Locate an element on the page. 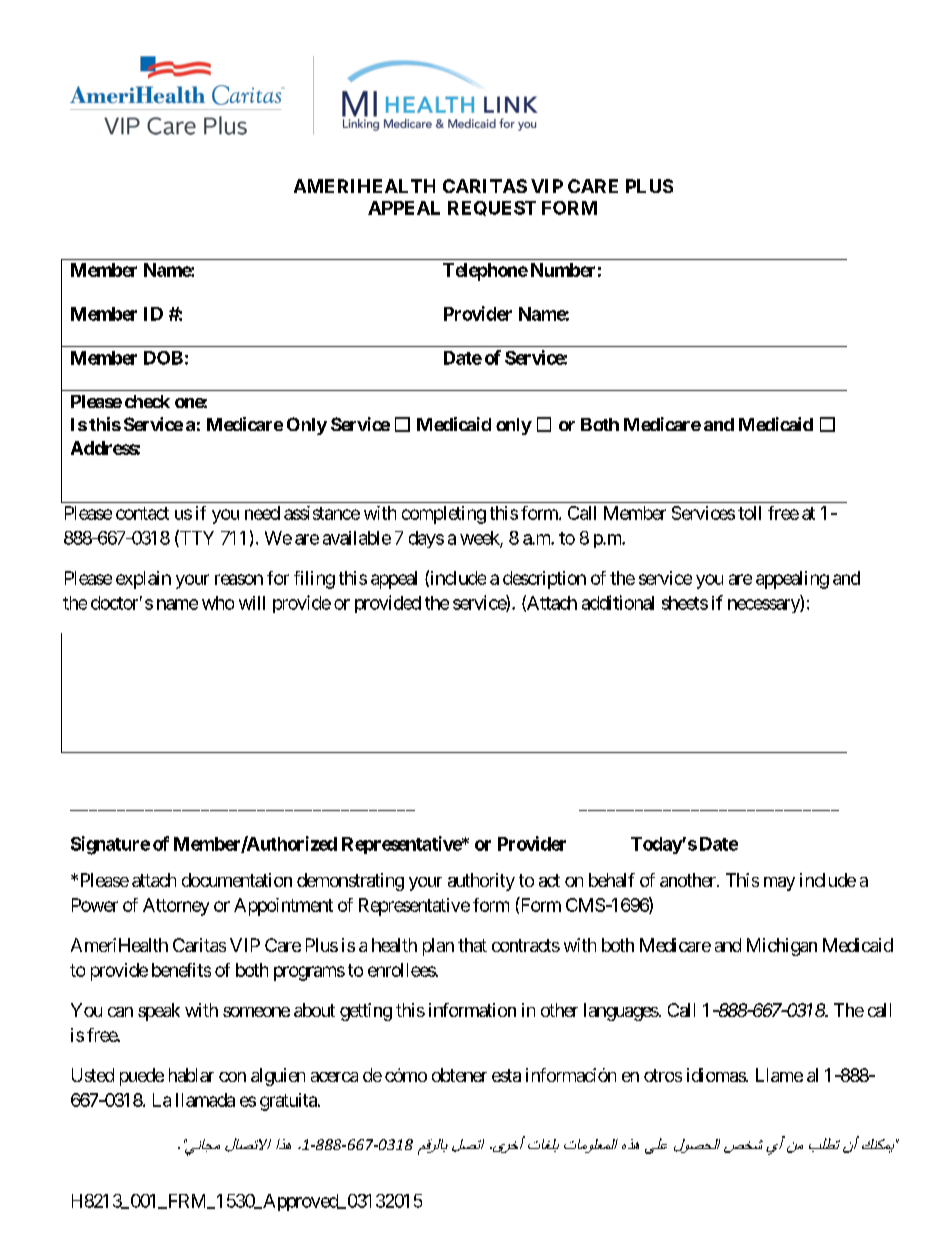 The image size is (952, 1233). contact is located at coordinates (142, 513).
